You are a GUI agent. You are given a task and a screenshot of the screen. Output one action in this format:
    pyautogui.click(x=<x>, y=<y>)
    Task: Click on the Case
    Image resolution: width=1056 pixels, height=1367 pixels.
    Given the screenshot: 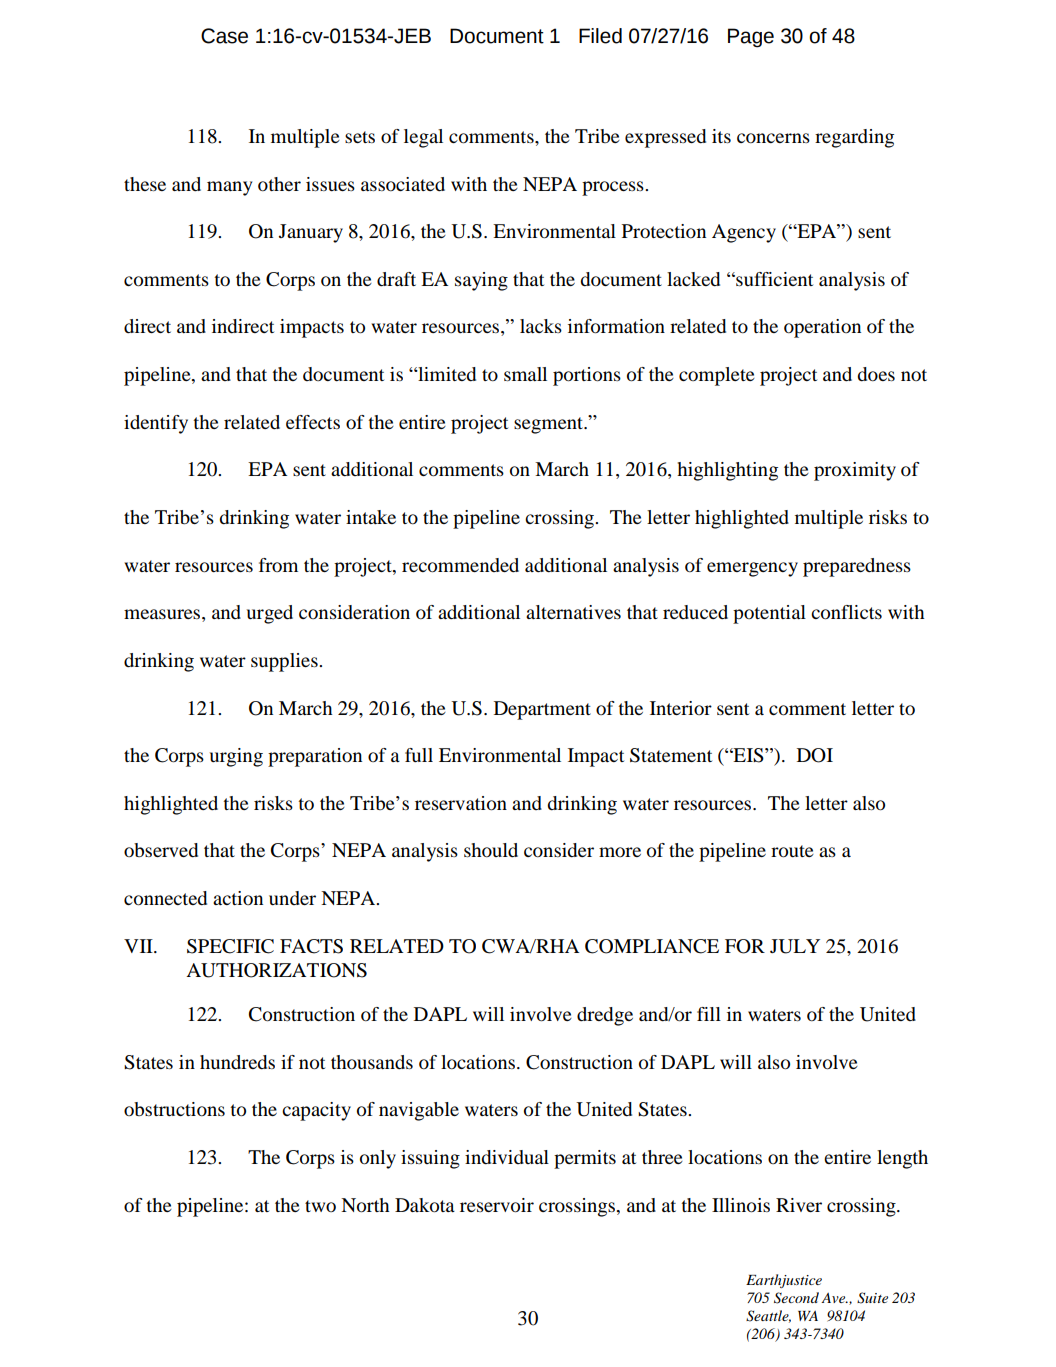 What is the action you would take?
    pyautogui.click(x=224, y=36)
